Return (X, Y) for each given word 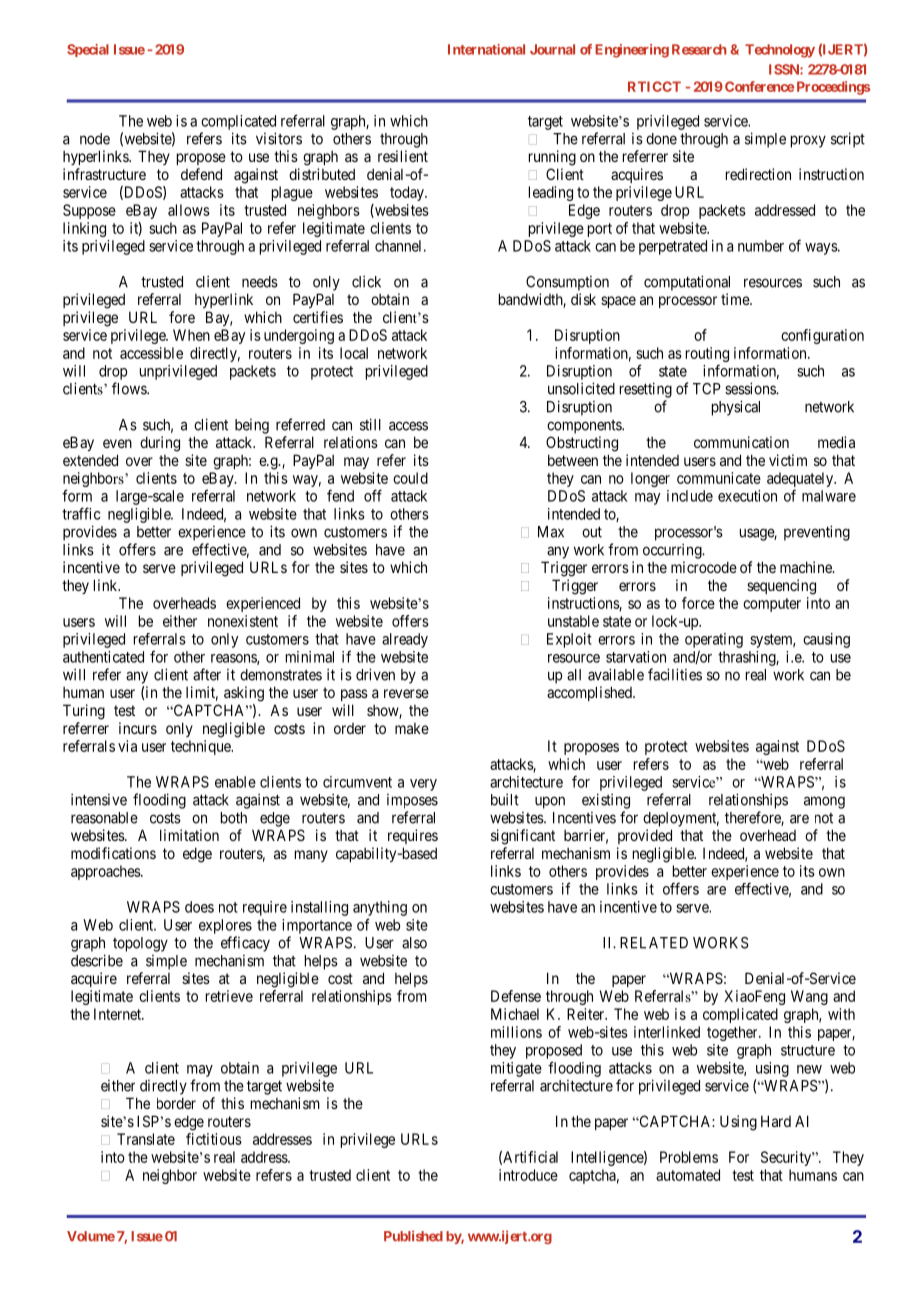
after (207, 674)
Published (413, 1236)
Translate (146, 1139)
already (405, 640)
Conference (759, 86)
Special (88, 50)
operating (714, 640)
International (486, 49)
